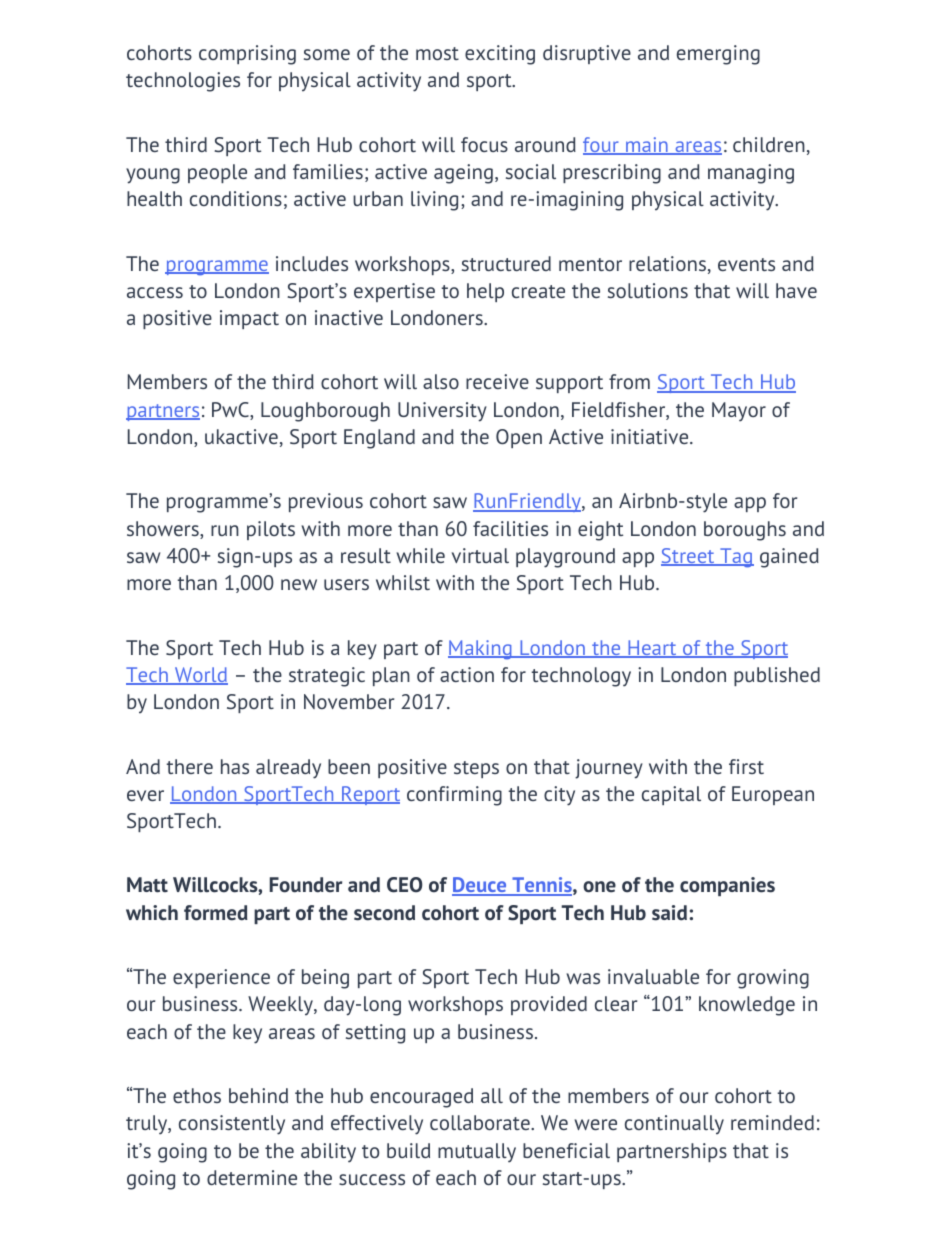 Image resolution: width=952 pixels, height=1233 pixels. What do you see at coordinates (232, 1125) in the screenshot?
I see `consistently` at bounding box center [232, 1125].
